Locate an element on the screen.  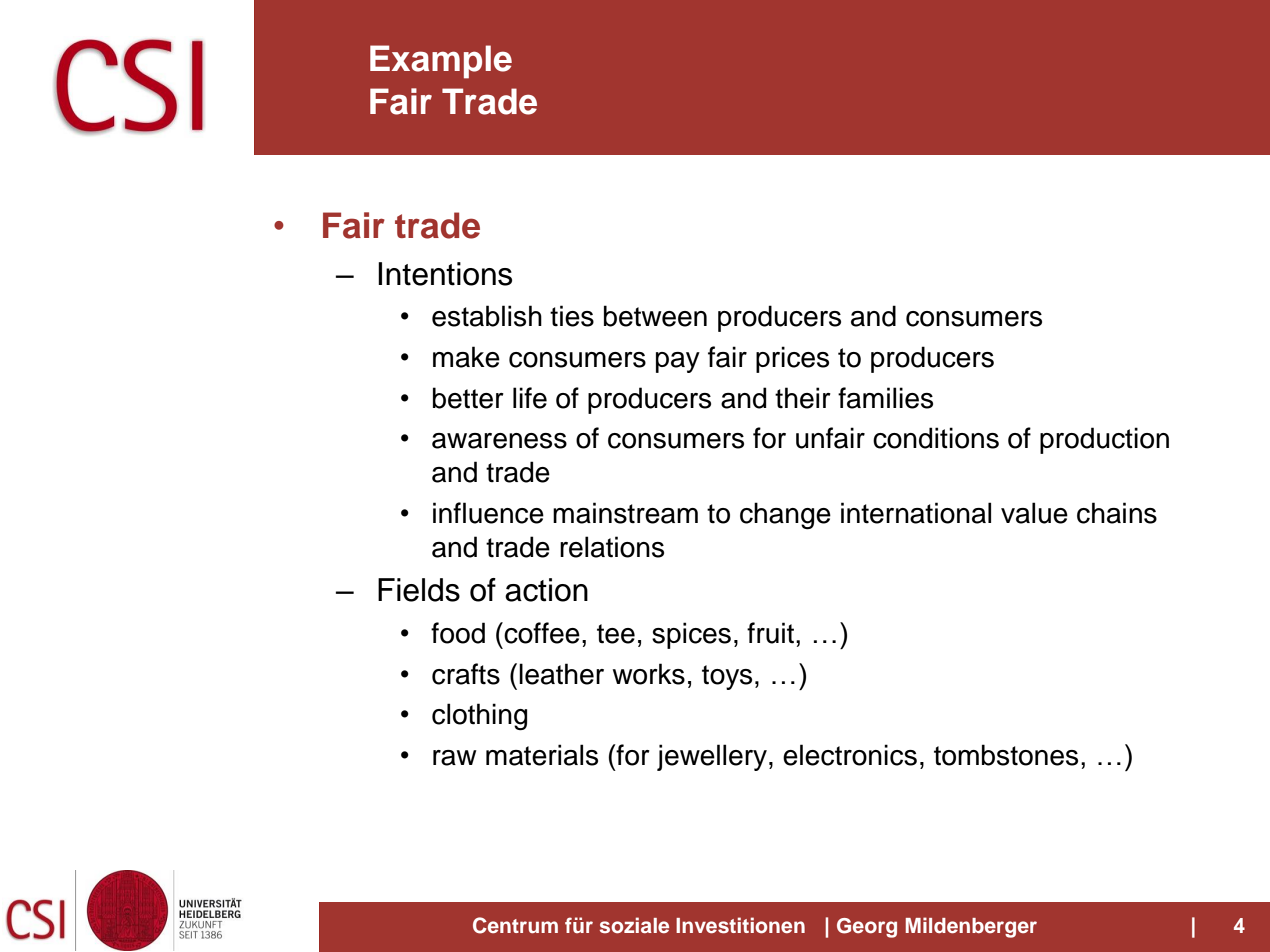
Example is located at coordinates (441, 62).
